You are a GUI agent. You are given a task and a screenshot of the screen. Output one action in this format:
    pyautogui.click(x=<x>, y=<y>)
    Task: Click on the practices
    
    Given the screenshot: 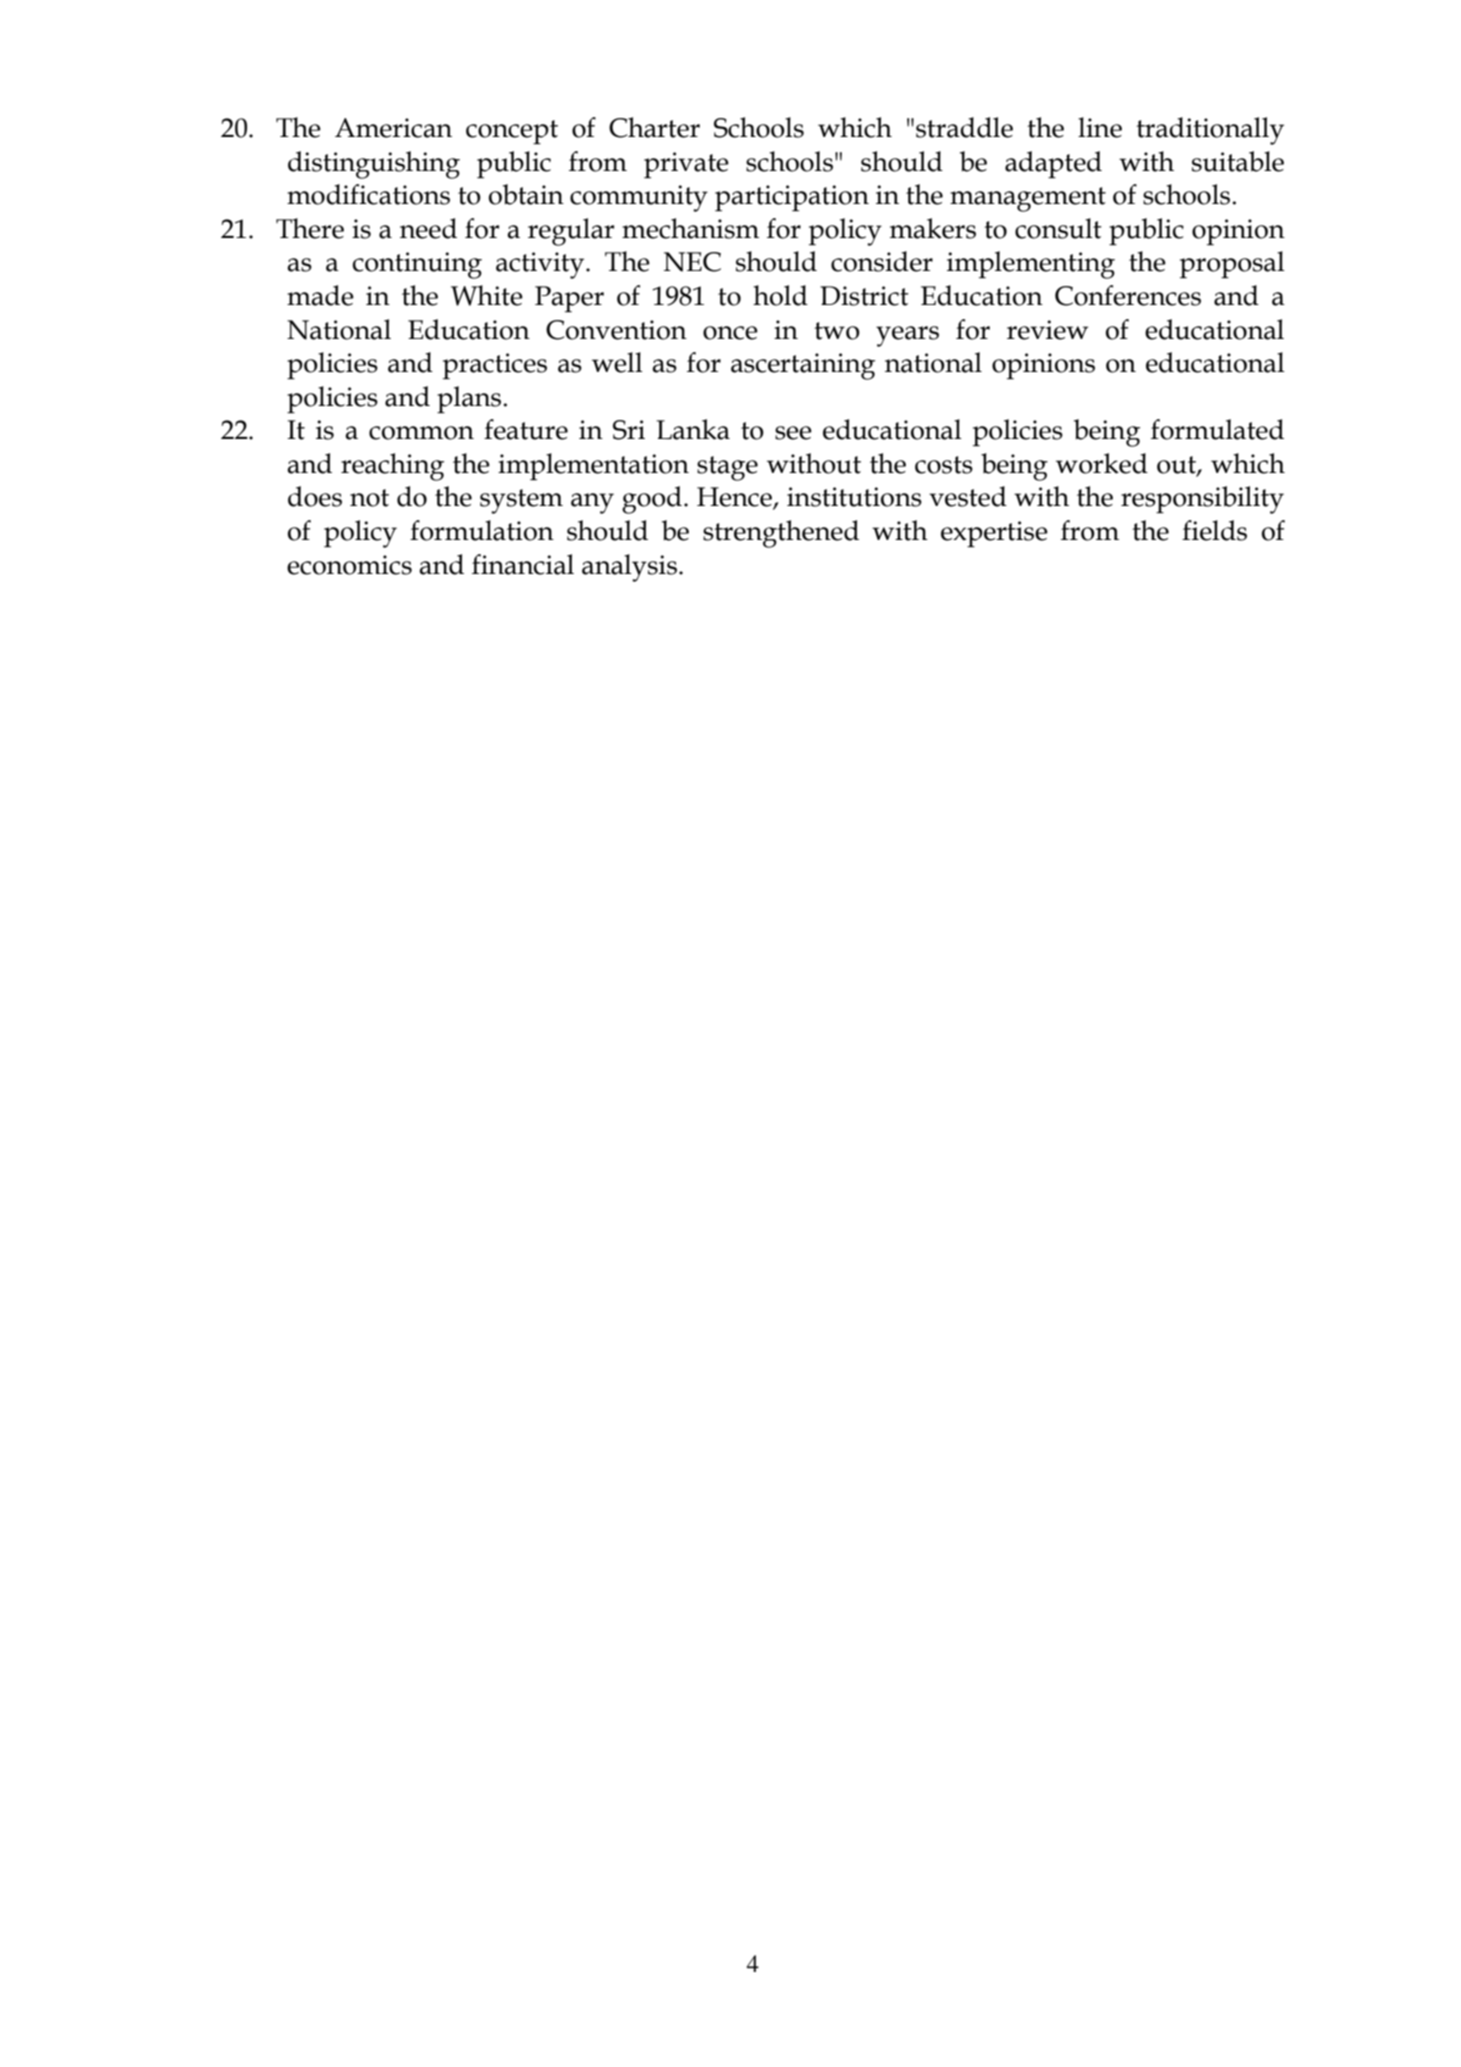 What is the action you would take?
    pyautogui.click(x=495, y=366)
